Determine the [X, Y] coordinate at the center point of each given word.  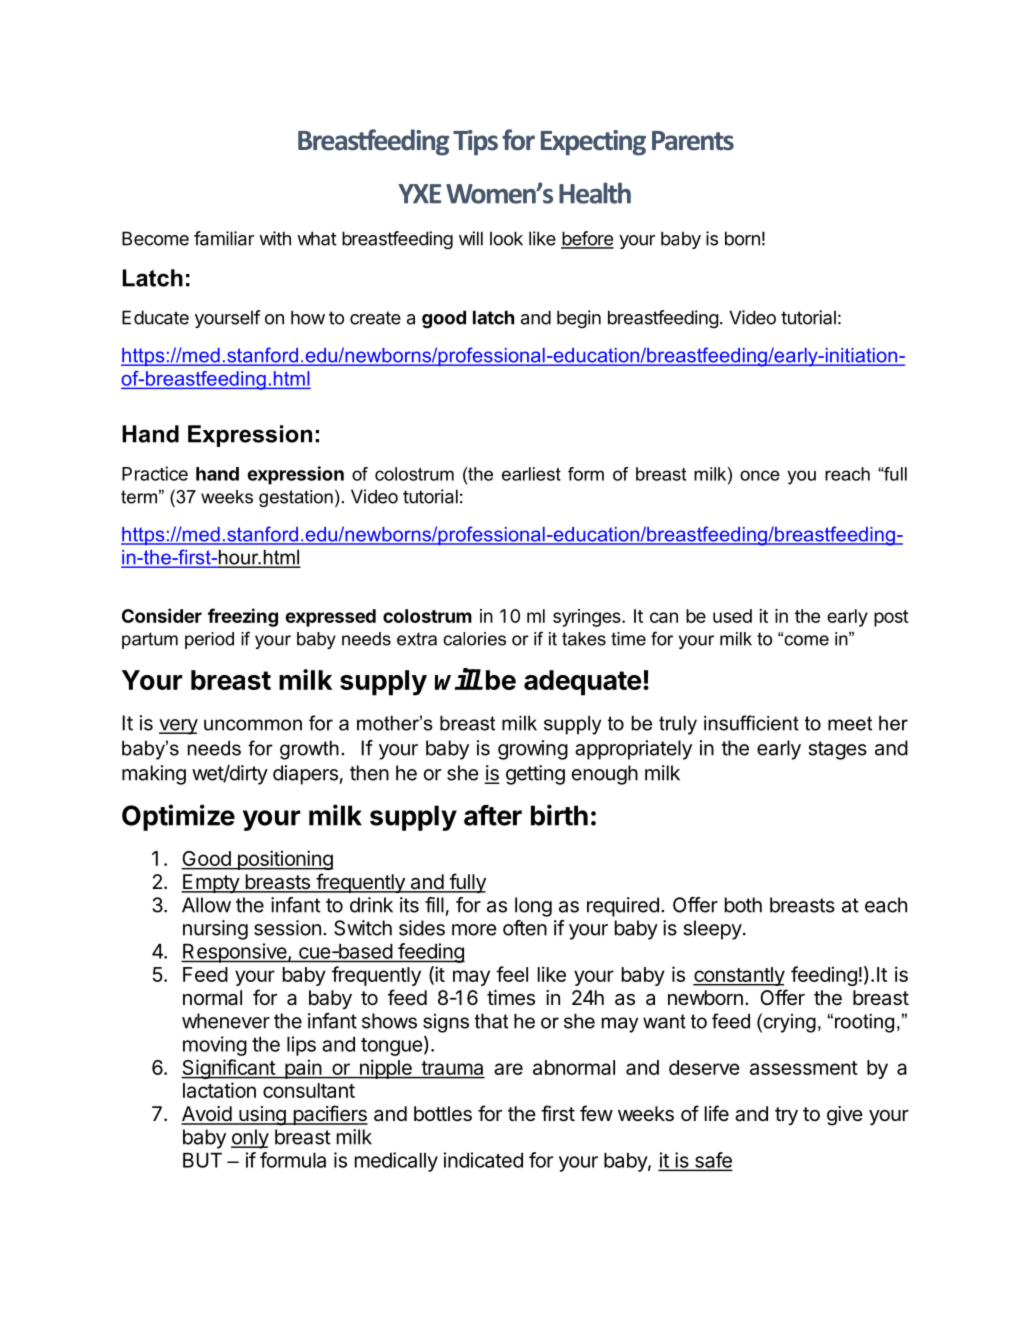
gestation [296, 498]
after [493, 815]
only [250, 1139]
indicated [483, 1160]
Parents [693, 141]
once [760, 475]
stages [838, 750]
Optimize [178, 817]
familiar [224, 238]
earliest [531, 474]
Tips [475, 143]
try [786, 1116]
